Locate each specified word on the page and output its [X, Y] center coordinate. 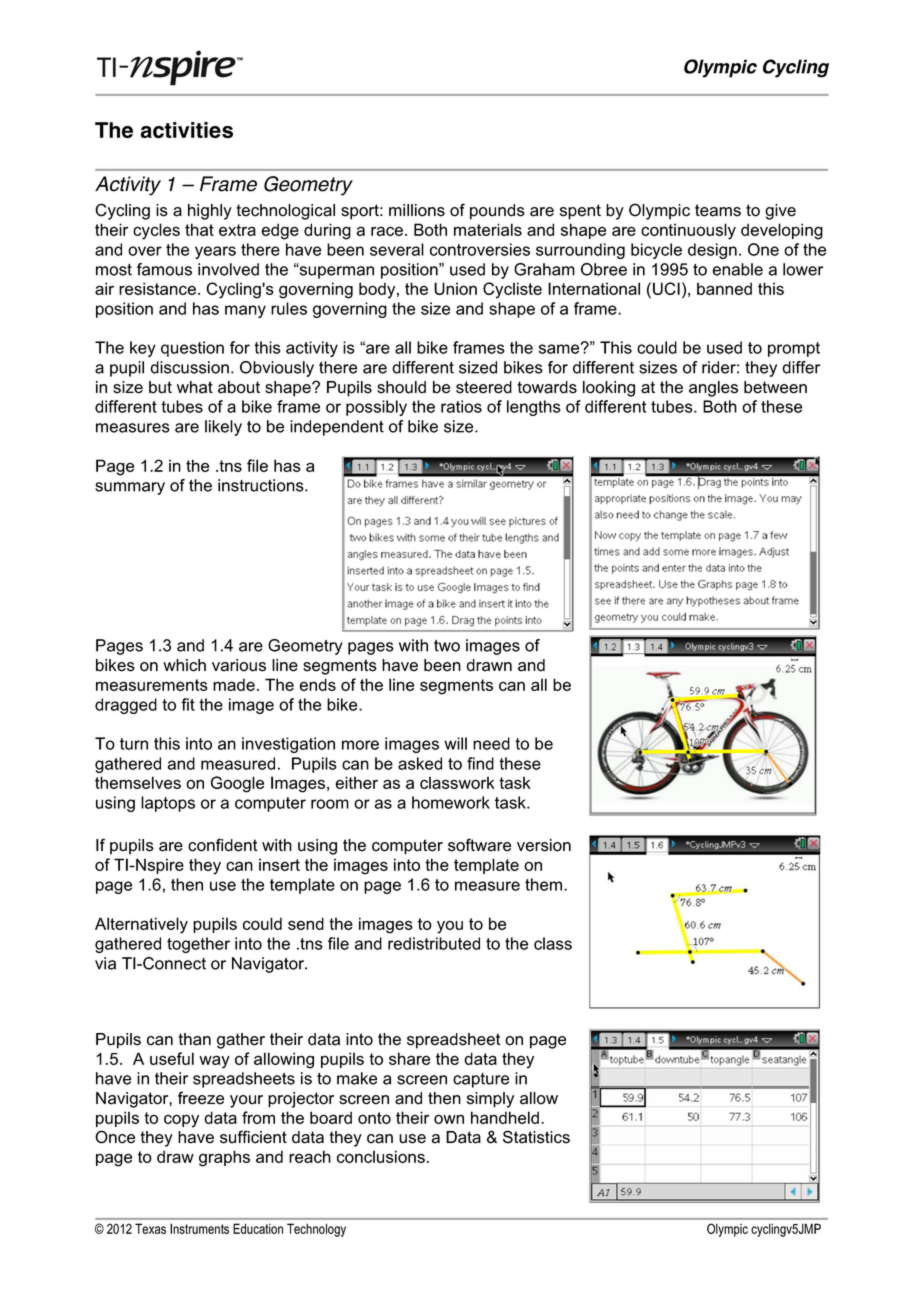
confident [223, 845]
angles [713, 389]
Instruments [199, 1228]
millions [417, 210]
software [479, 845]
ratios [461, 406]
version [544, 845]
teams [718, 210]
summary [130, 488]
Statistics [536, 1137]
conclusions [381, 1156]
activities [187, 130]
